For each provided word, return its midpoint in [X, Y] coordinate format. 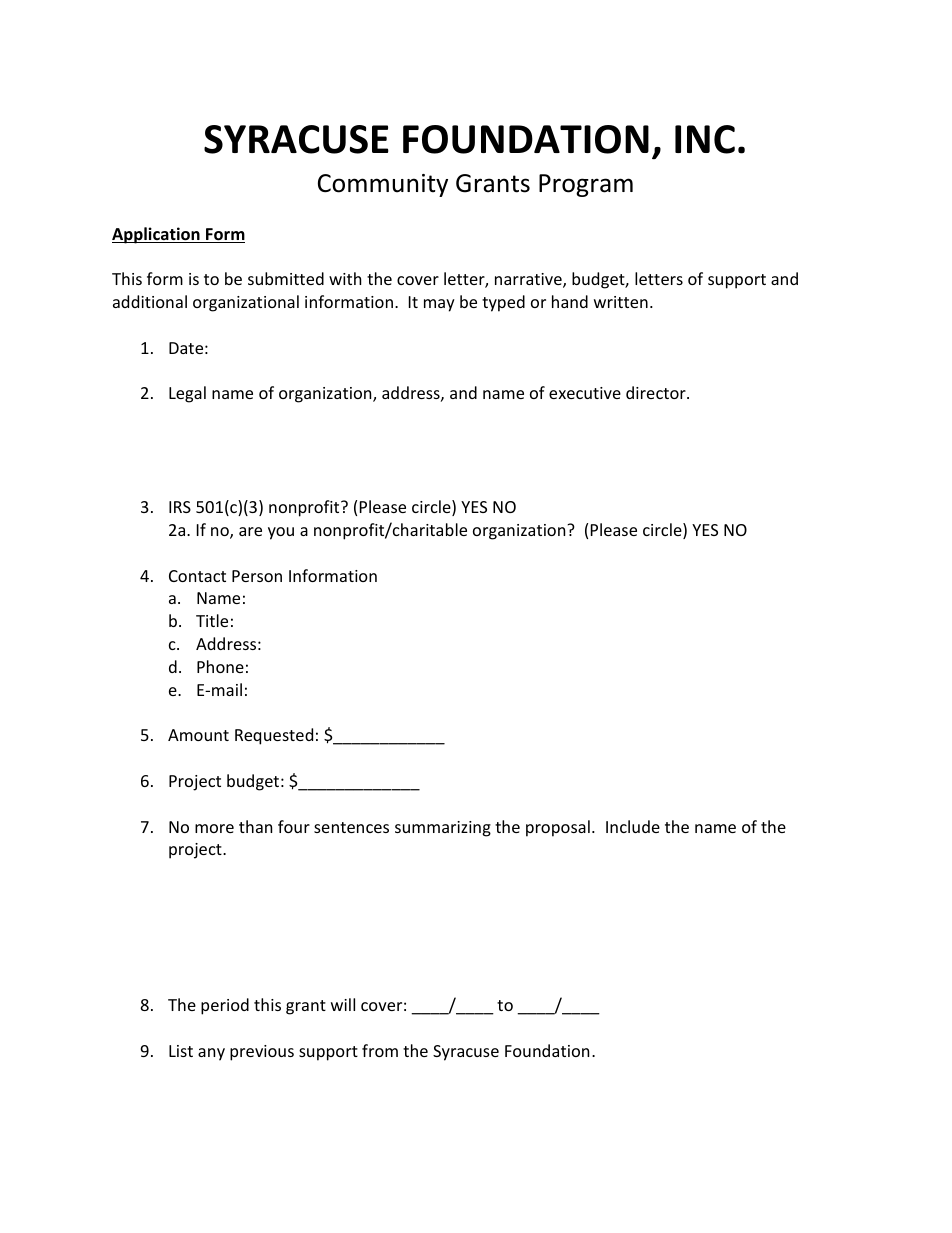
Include [633, 826]
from [380, 1050]
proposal [558, 828]
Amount [198, 735]
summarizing [443, 829]
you [281, 533]
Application [157, 235]
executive [585, 393]
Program [586, 185]
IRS [180, 507]
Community [383, 185]
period [225, 1006]
